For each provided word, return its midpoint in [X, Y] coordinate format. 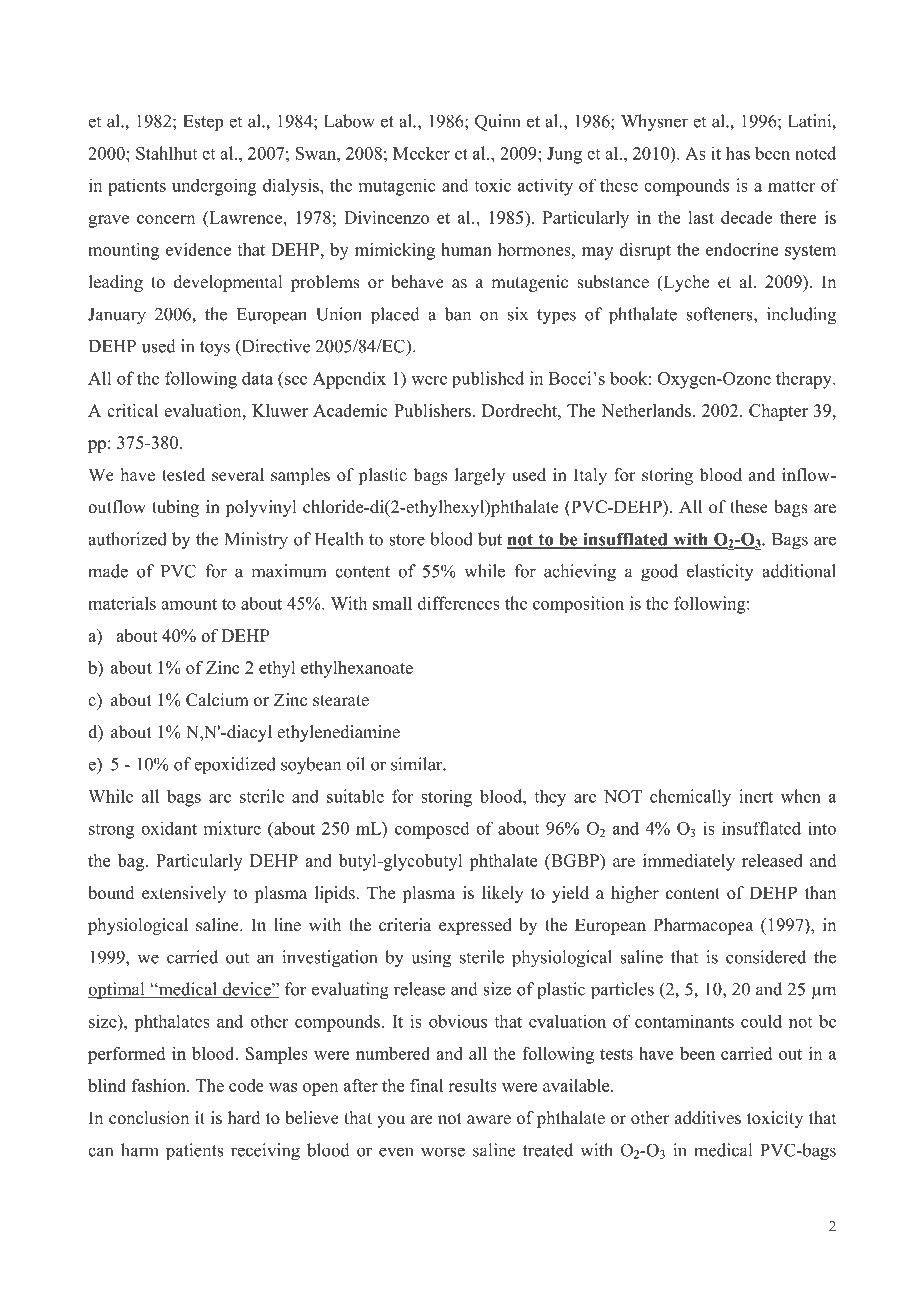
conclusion [149, 1118]
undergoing [214, 187]
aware [489, 1120]
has [738, 153]
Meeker [421, 153]
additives [708, 1118]
